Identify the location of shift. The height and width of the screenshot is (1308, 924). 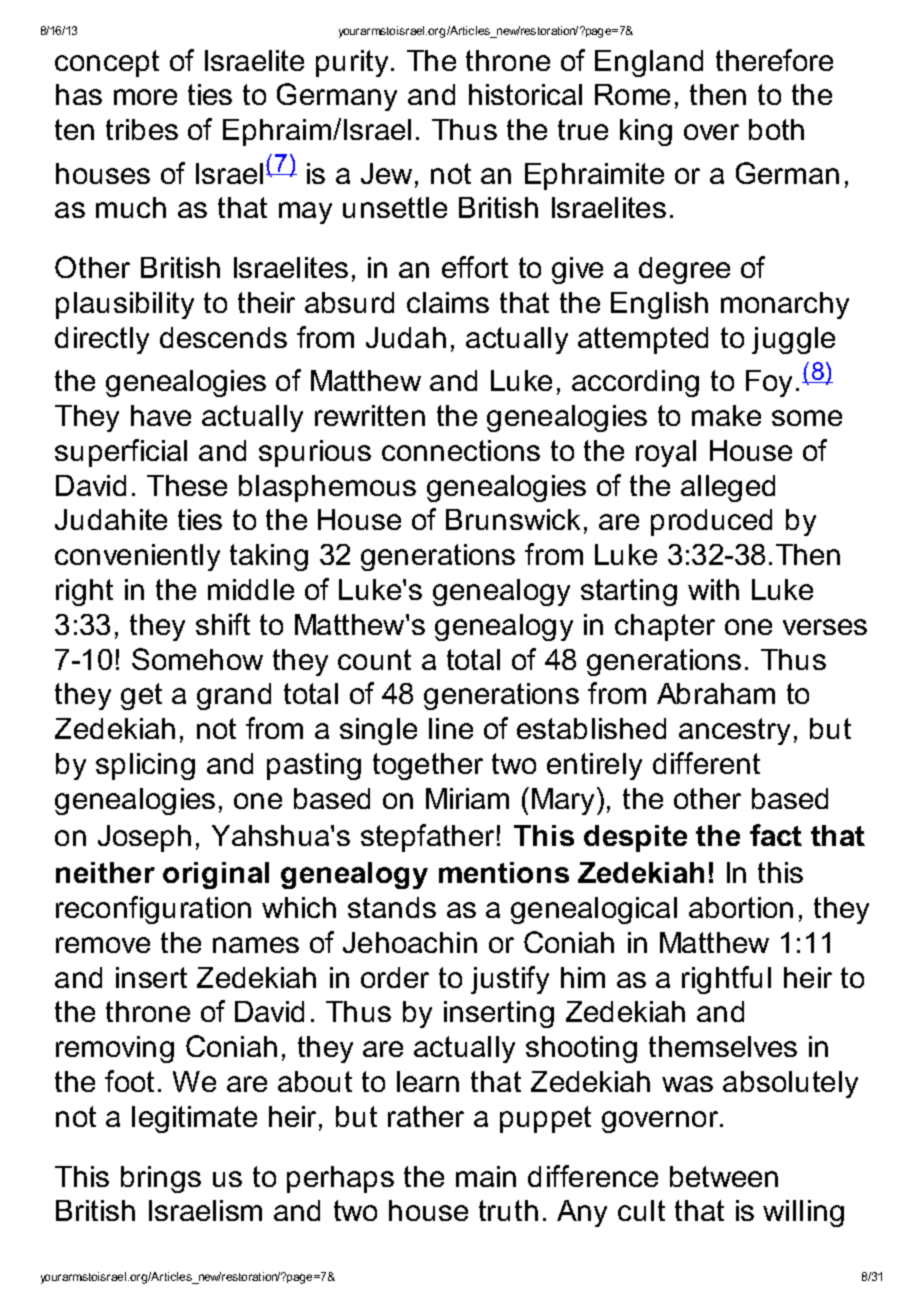
(223, 624).
